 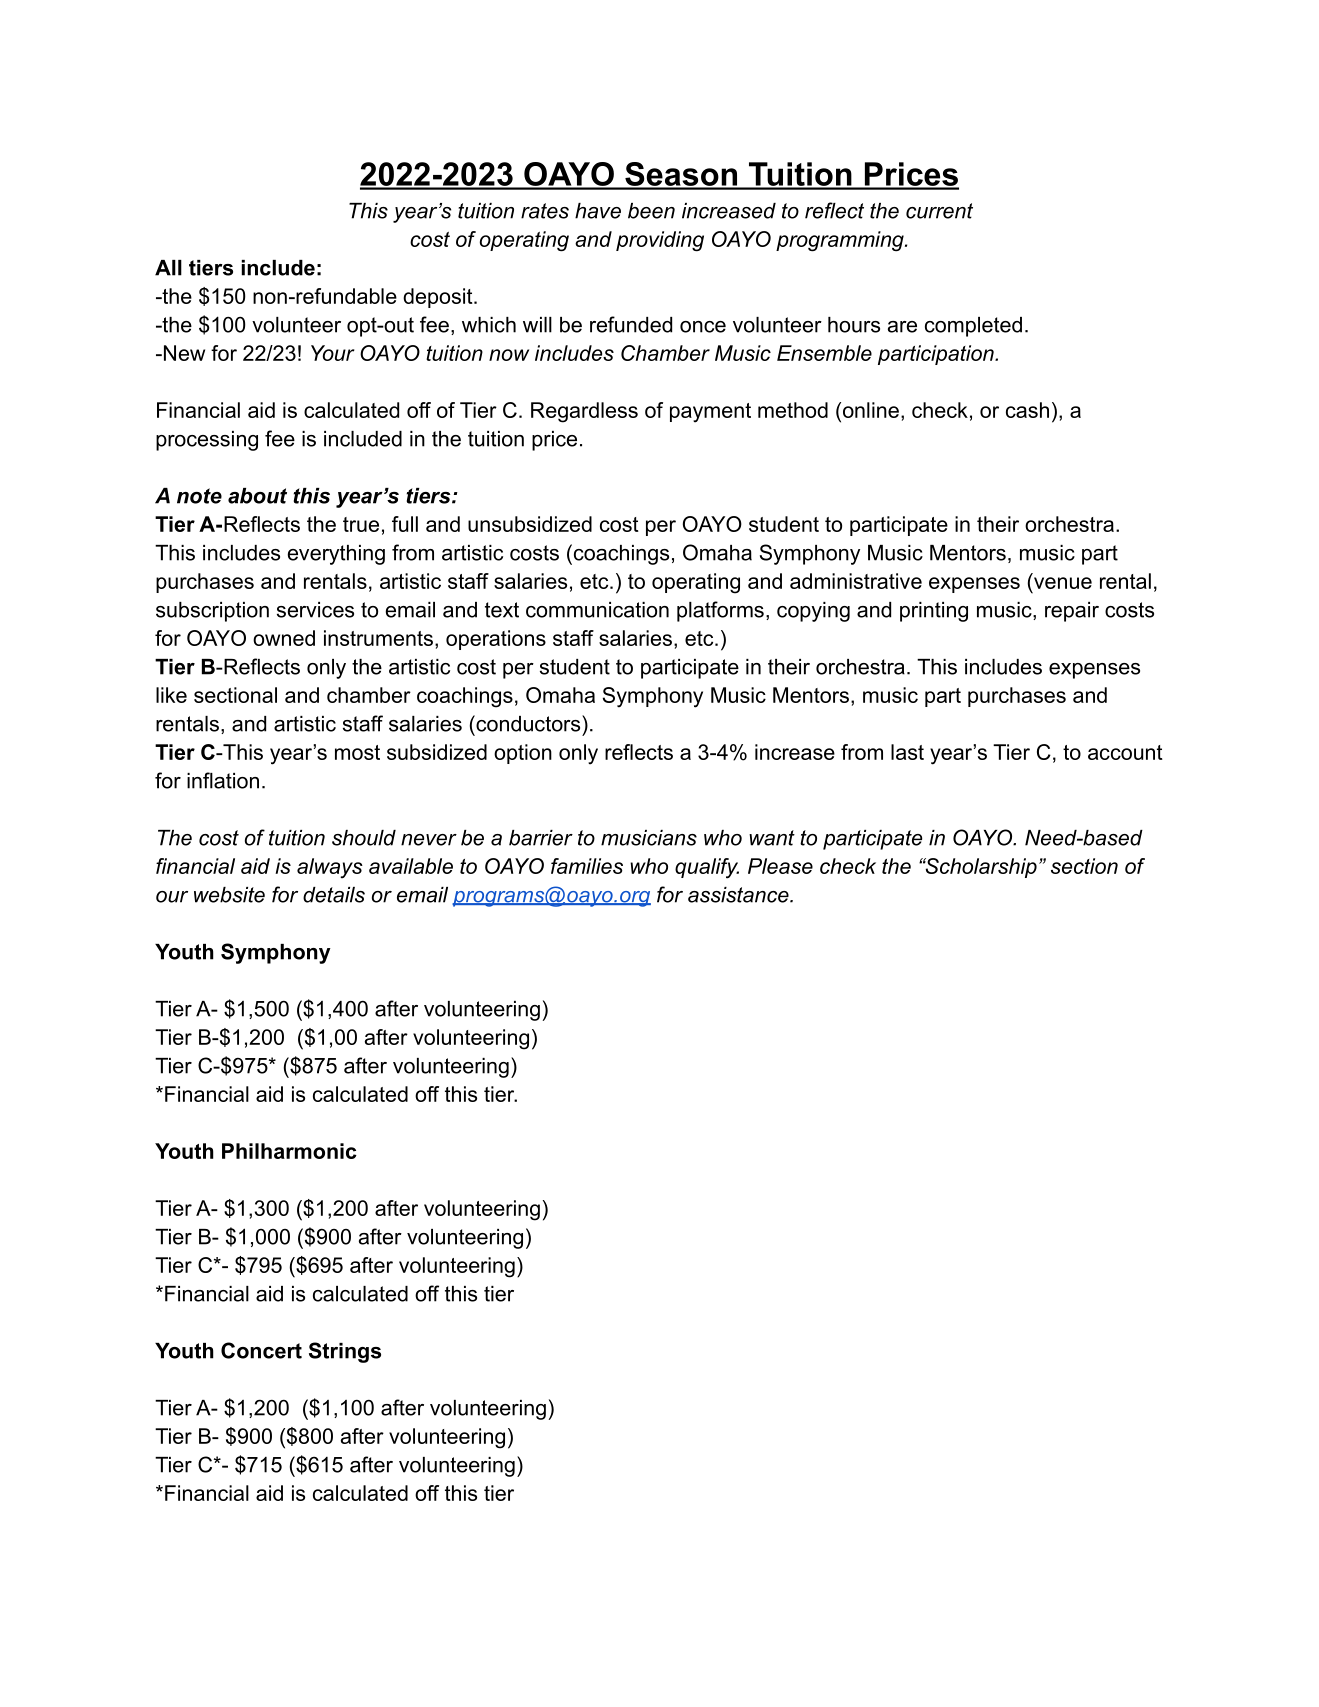 What do you see at coordinates (660, 241) in the screenshot?
I see `providing` at bounding box center [660, 241].
